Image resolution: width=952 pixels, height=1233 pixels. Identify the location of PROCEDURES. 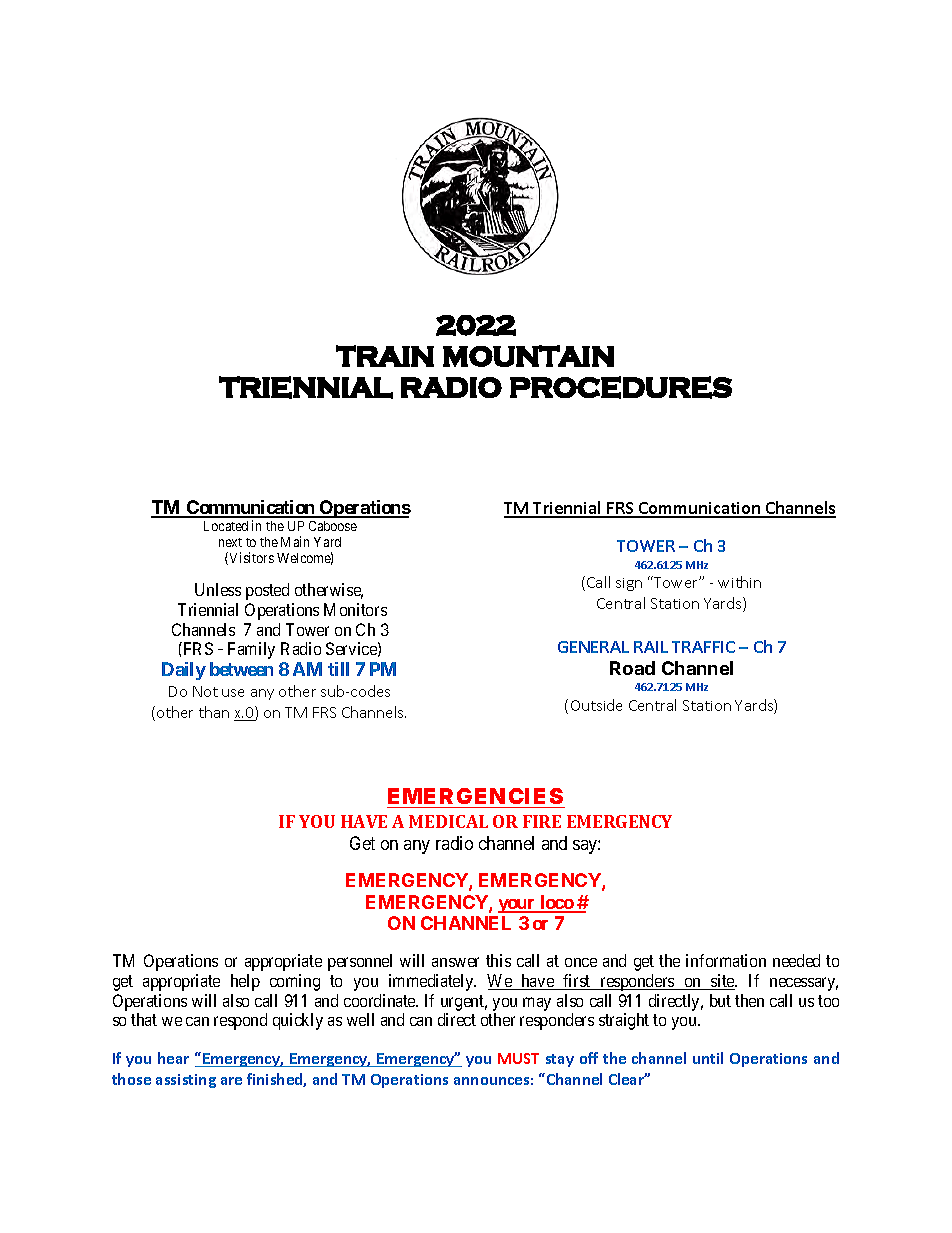
(621, 387).
